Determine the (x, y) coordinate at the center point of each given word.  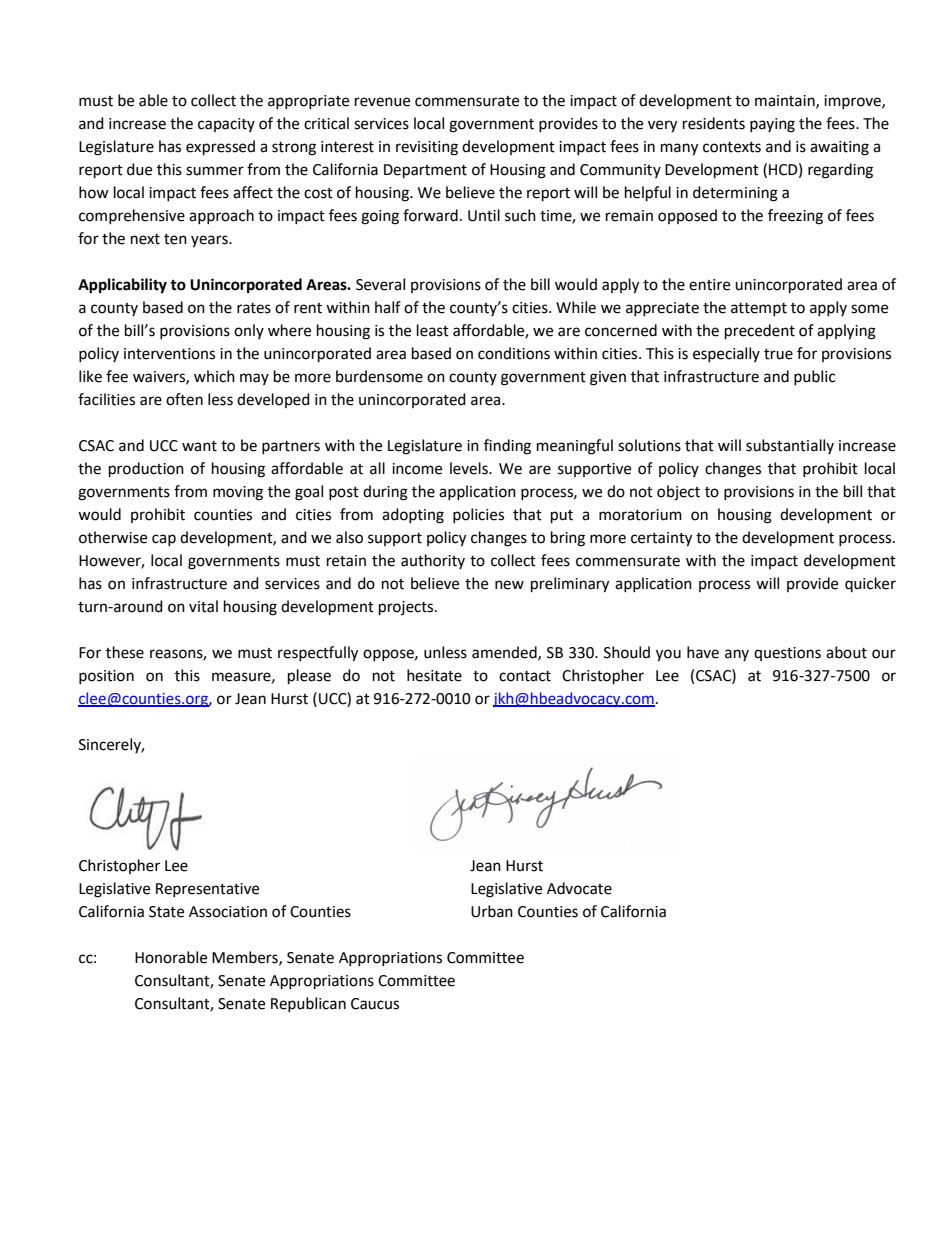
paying (772, 125)
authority (433, 561)
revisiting (427, 148)
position (106, 677)
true (778, 354)
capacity (226, 125)
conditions (514, 353)
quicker (870, 584)
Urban (492, 911)
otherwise (113, 537)
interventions (169, 354)
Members (246, 958)
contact (525, 676)
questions (787, 654)
